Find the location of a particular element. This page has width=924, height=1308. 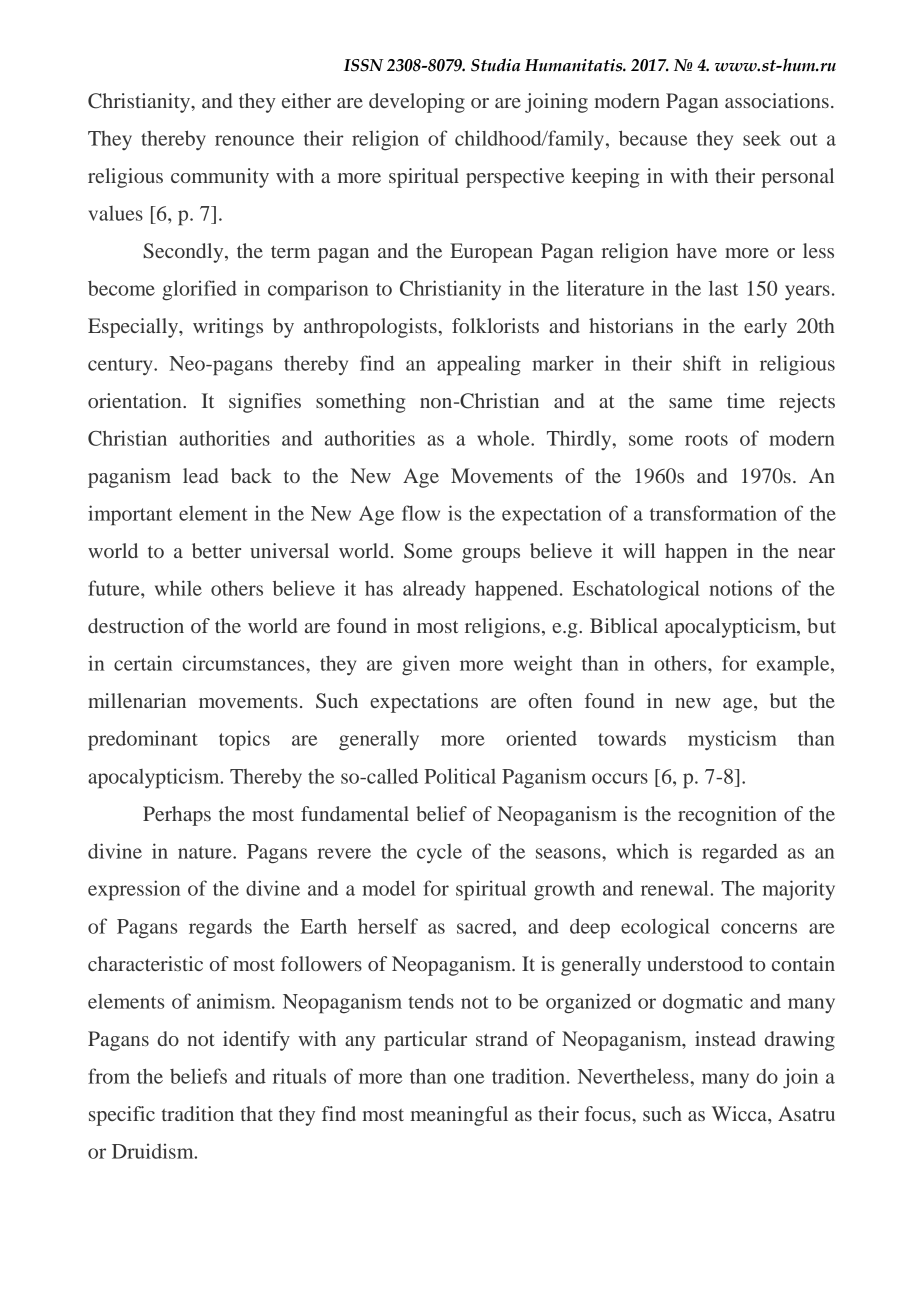

developing is located at coordinates (417, 103).
